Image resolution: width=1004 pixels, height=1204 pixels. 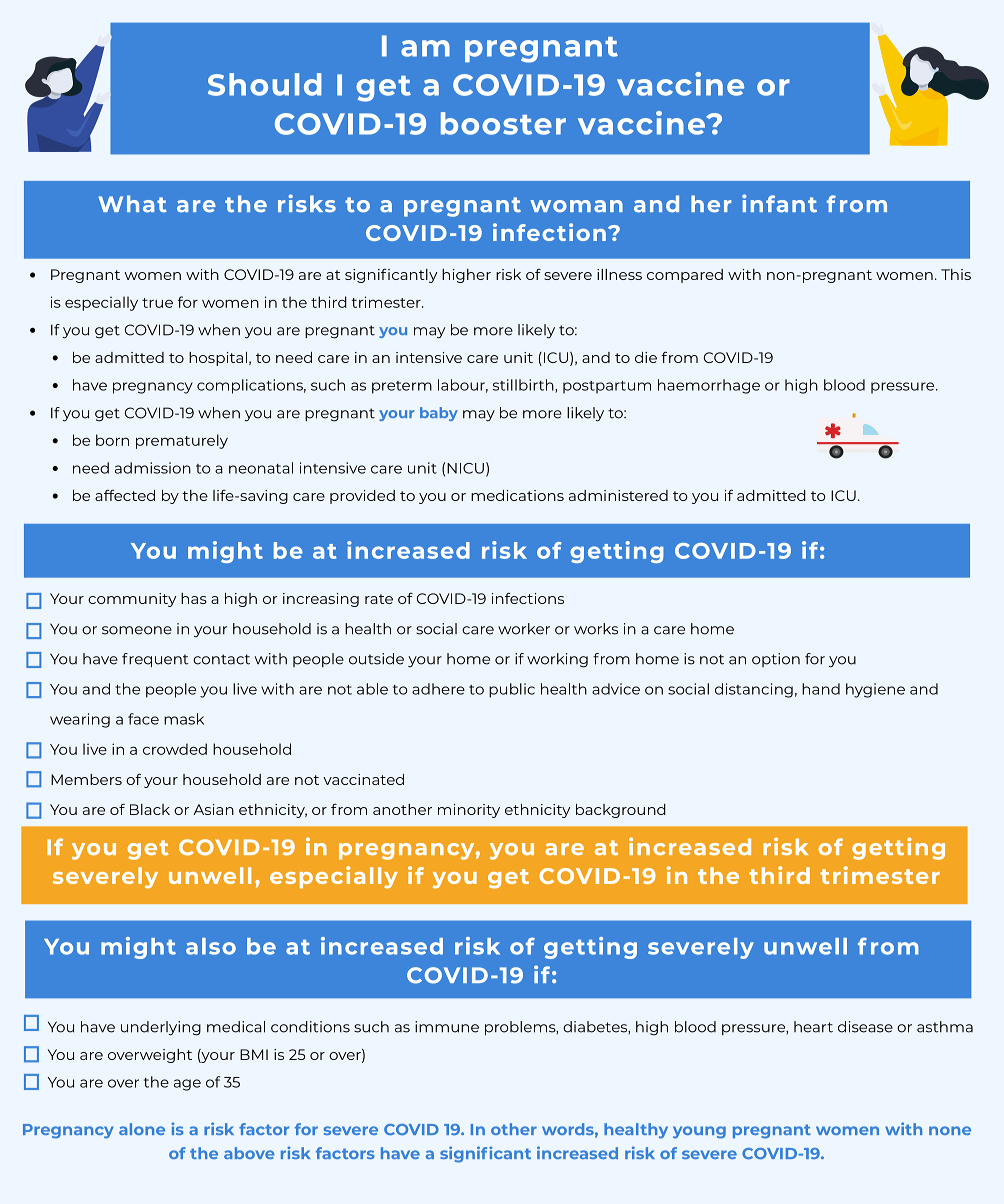 I want to click on problems, so click(x=521, y=1028).
